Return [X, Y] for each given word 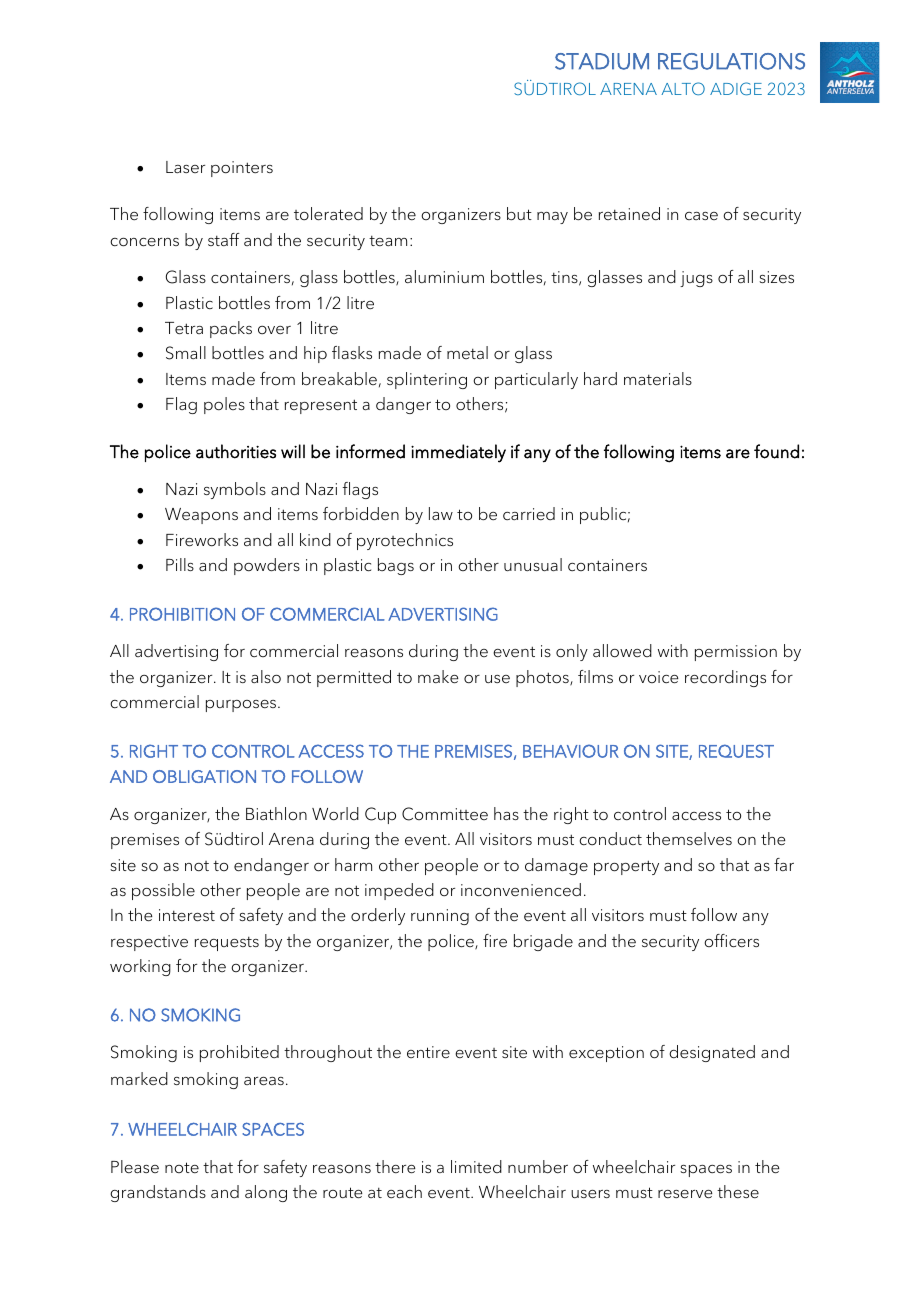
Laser [185, 167]
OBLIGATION [204, 776]
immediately [458, 453]
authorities [236, 451]
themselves [689, 839]
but [519, 214]
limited [476, 1167]
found [776, 451]
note [182, 1167]
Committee [445, 814]
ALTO [683, 88]
